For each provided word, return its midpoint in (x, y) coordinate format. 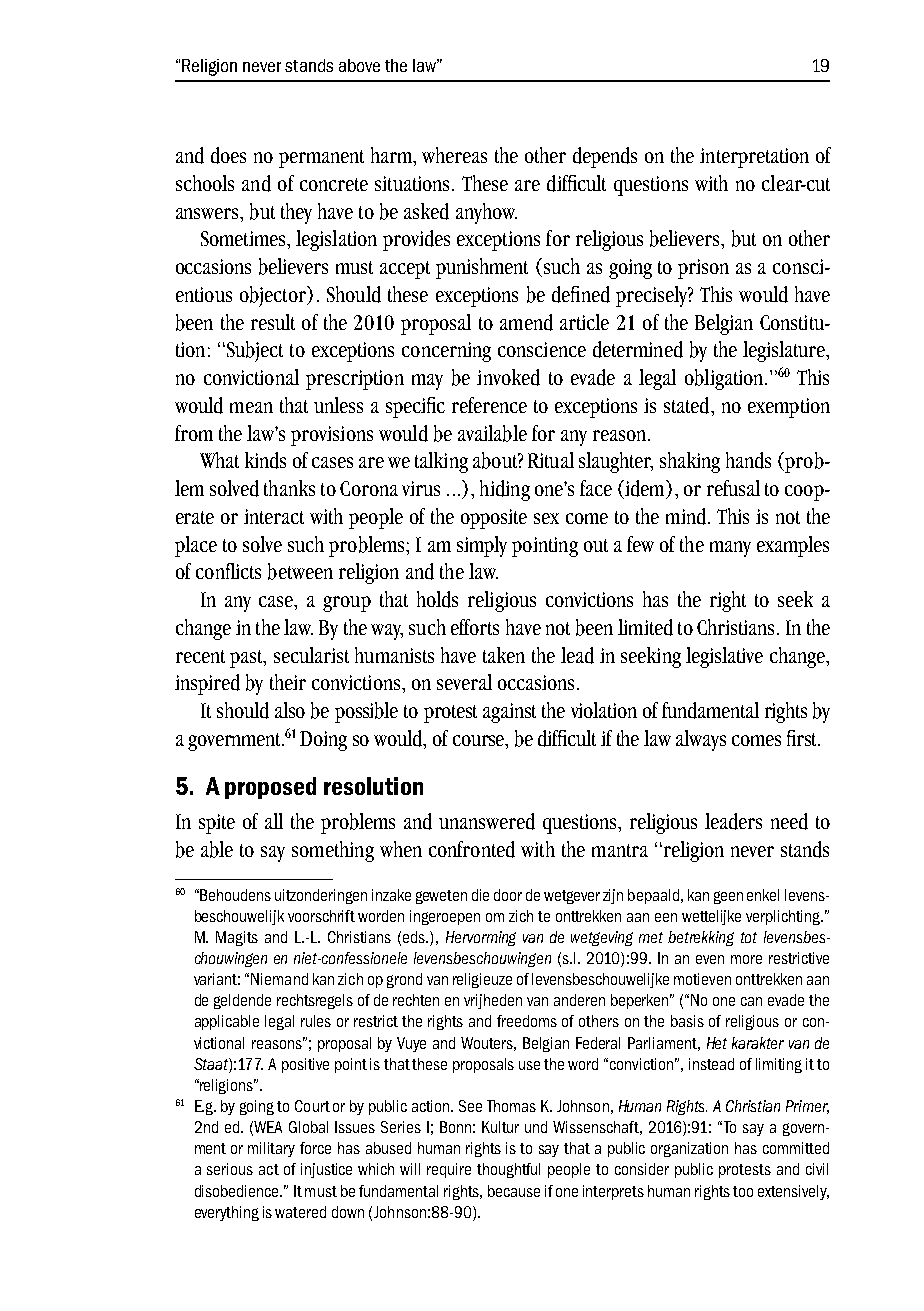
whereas (454, 155)
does (228, 155)
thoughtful (508, 1170)
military (271, 1149)
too (743, 1191)
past (247, 659)
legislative (724, 657)
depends (605, 157)
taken (504, 655)
